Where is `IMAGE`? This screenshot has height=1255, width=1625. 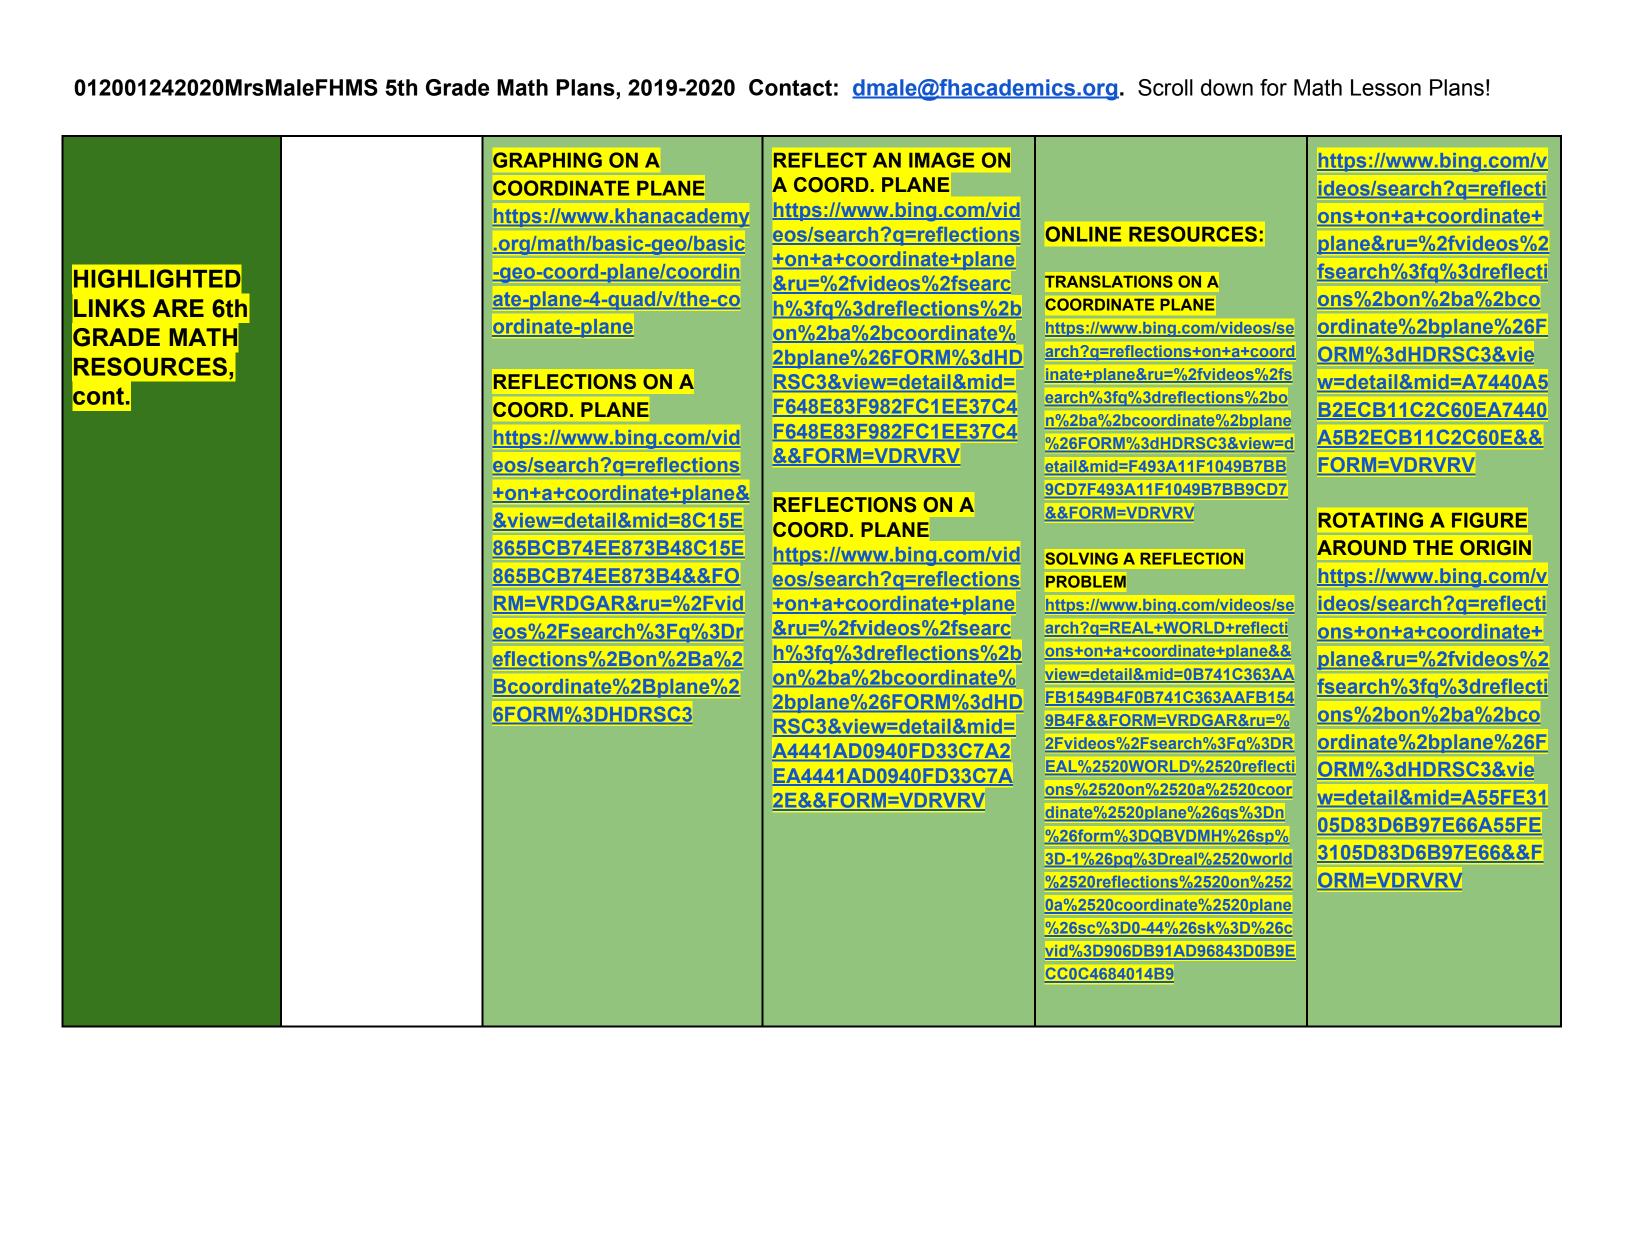 IMAGE is located at coordinates (941, 160).
